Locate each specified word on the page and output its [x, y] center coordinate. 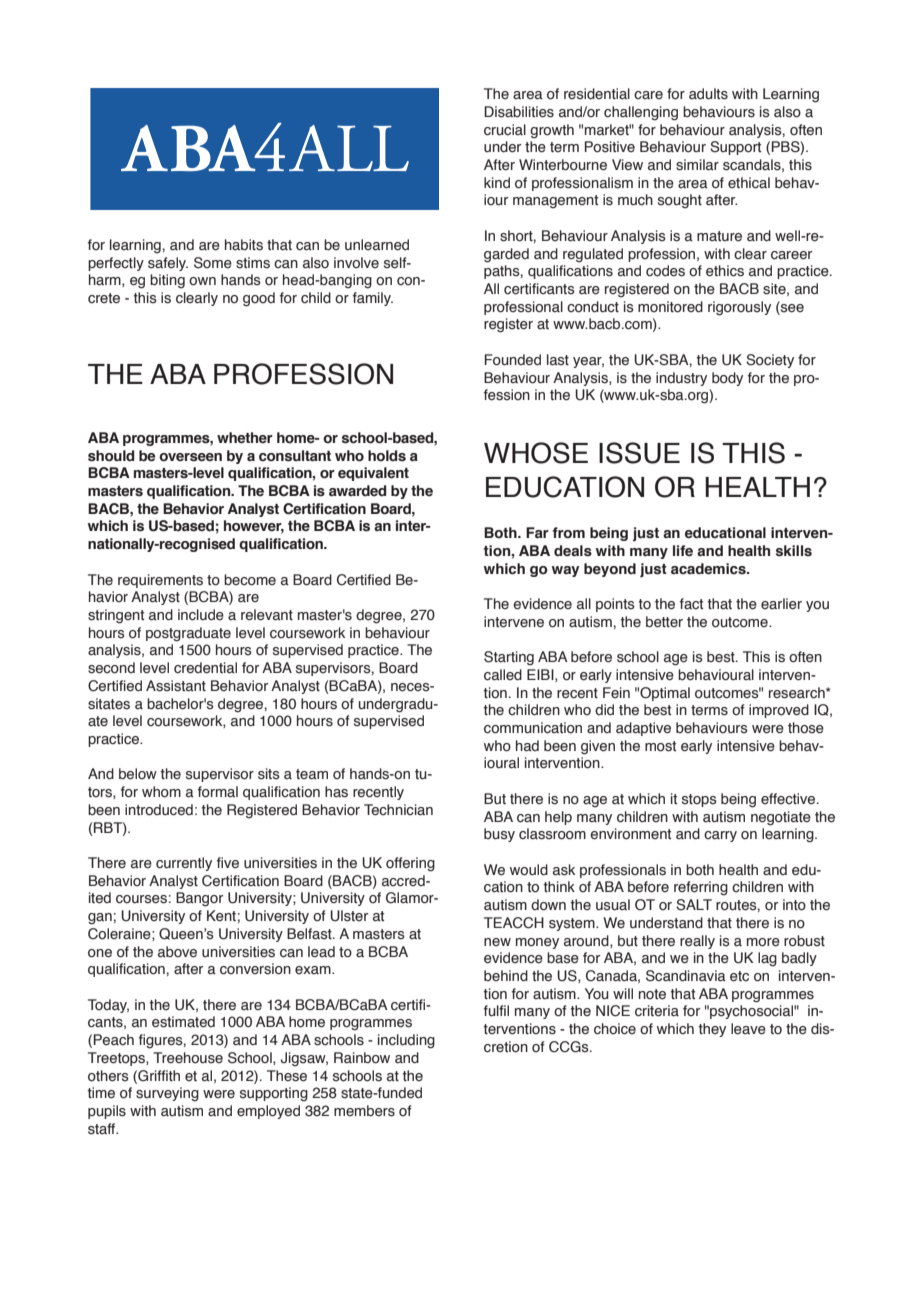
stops [699, 800]
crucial [505, 130]
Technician [398, 810]
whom [161, 792]
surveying [167, 1094]
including [406, 1041]
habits [244, 245]
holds [387, 456]
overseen [190, 457]
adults [708, 94]
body [727, 379]
